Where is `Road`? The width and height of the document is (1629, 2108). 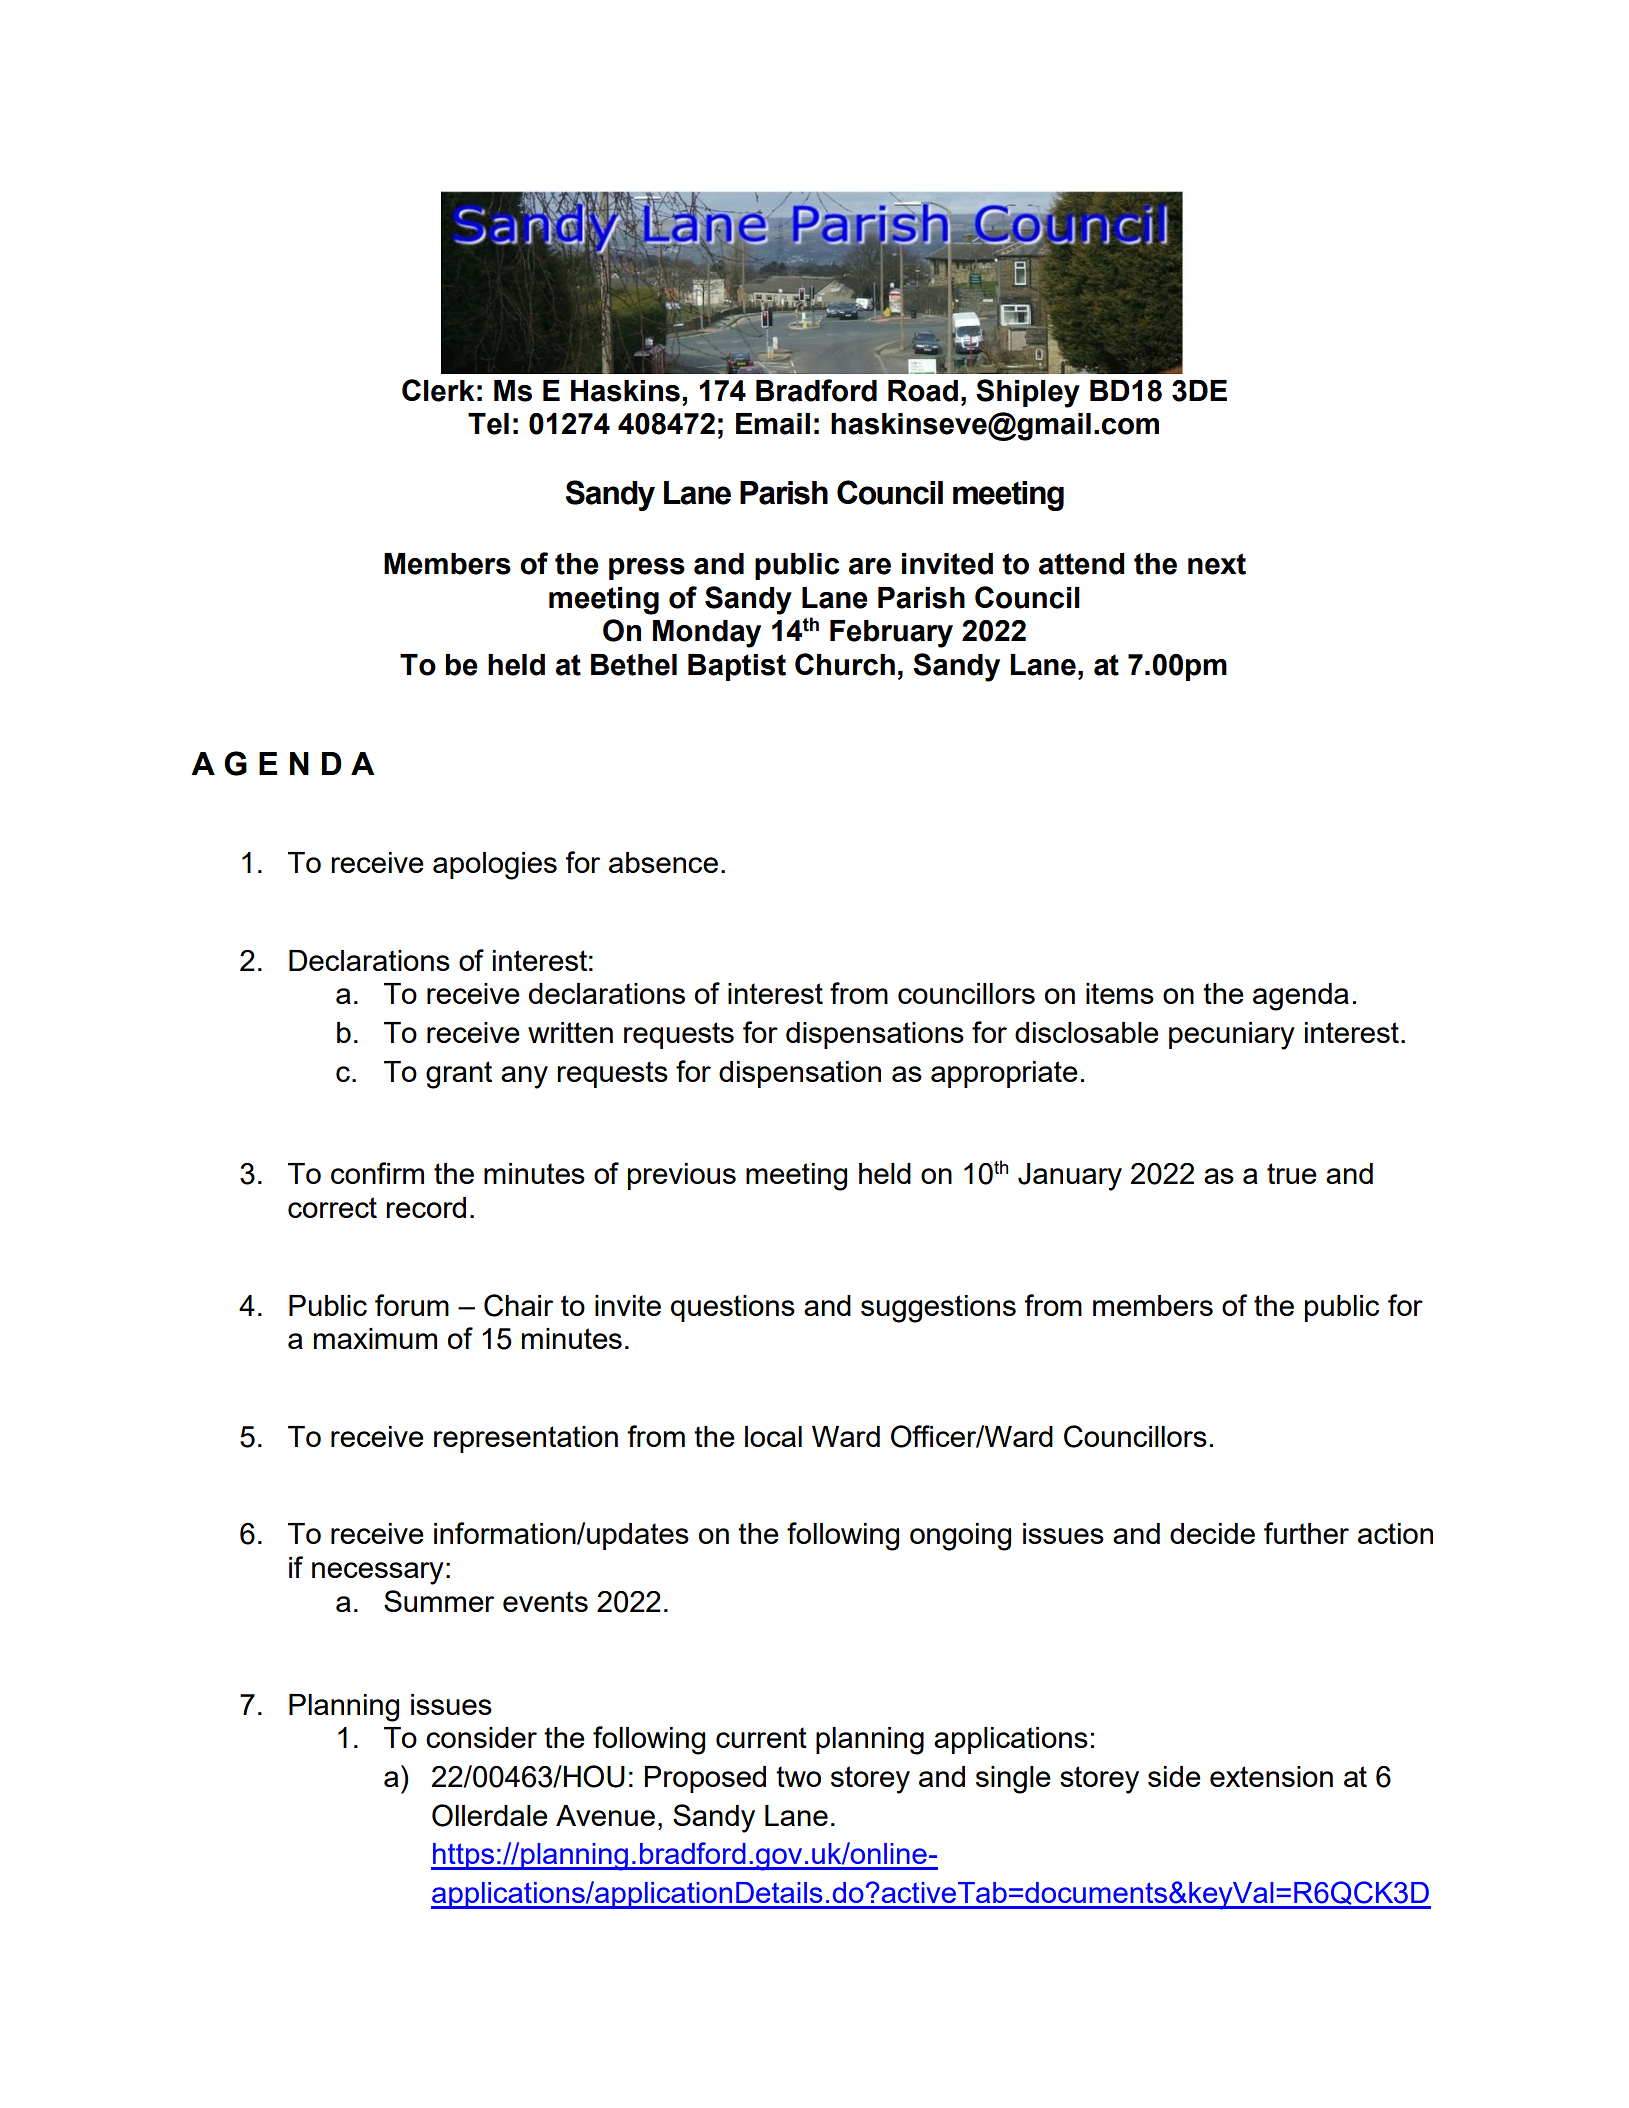 Road is located at coordinates (923, 391).
